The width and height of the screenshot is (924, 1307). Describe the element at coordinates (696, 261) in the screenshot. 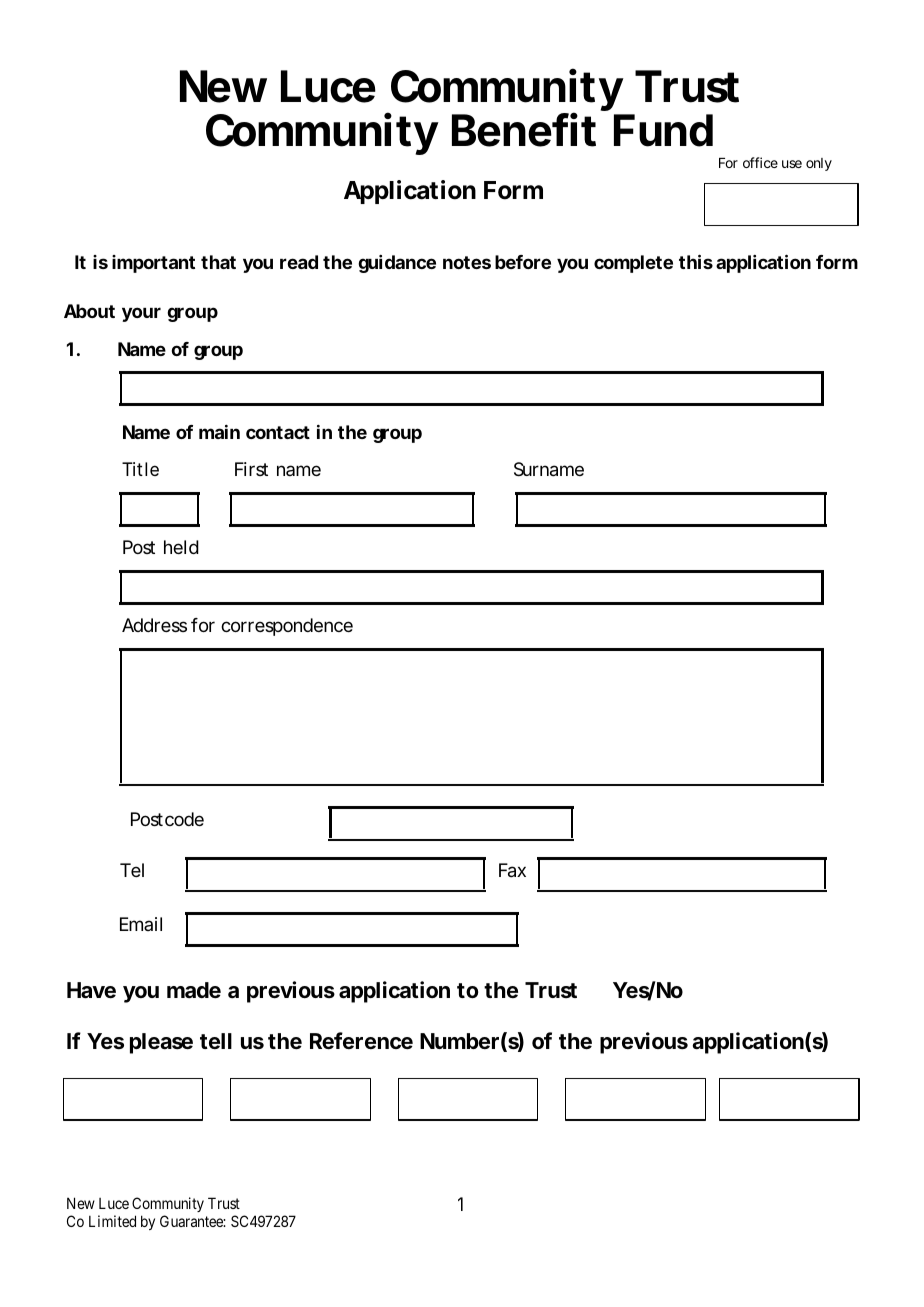

I see `this` at that location.
